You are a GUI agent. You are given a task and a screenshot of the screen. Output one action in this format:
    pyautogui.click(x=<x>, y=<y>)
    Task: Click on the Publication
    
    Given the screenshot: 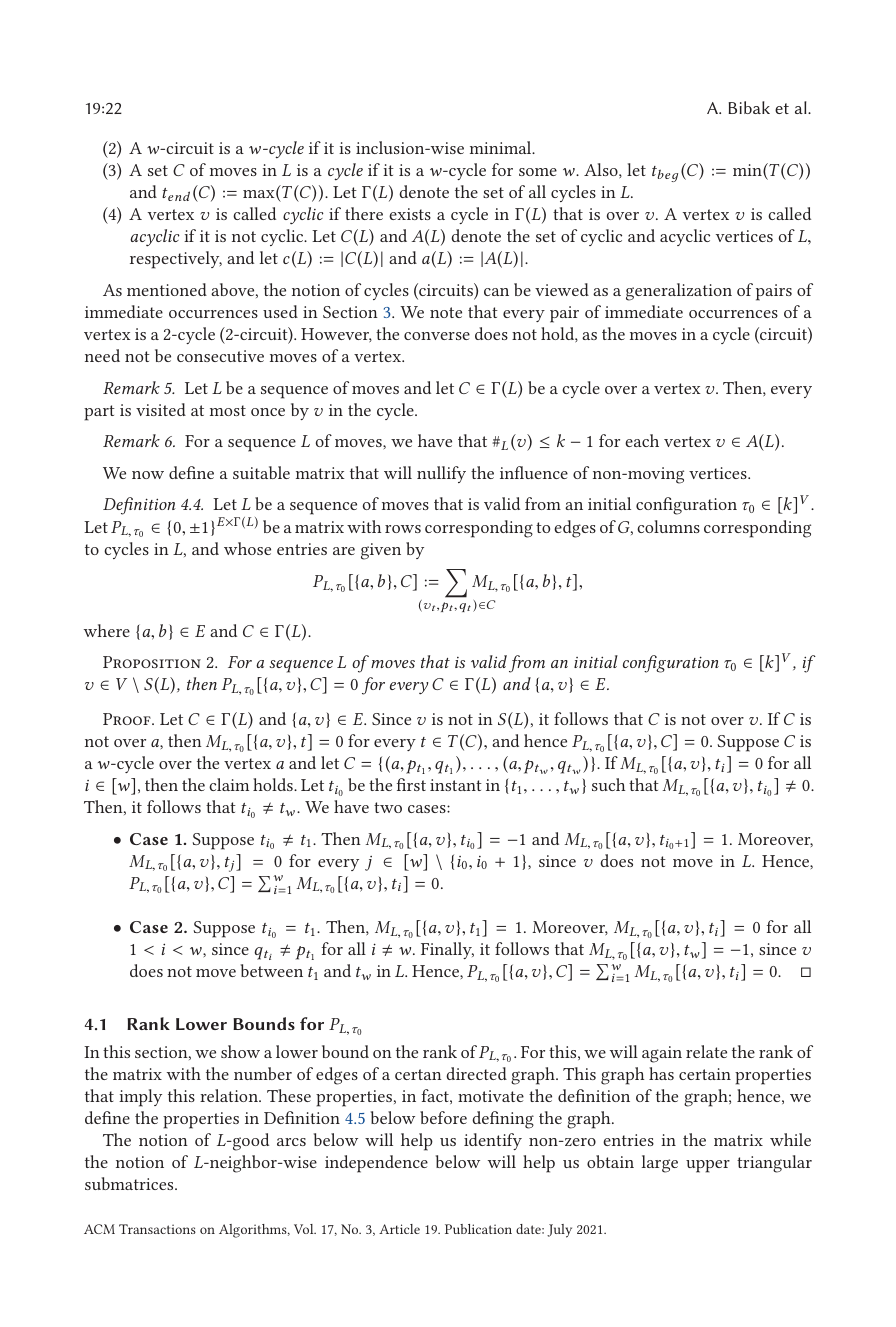 What is the action you would take?
    pyautogui.click(x=478, y=1229)
